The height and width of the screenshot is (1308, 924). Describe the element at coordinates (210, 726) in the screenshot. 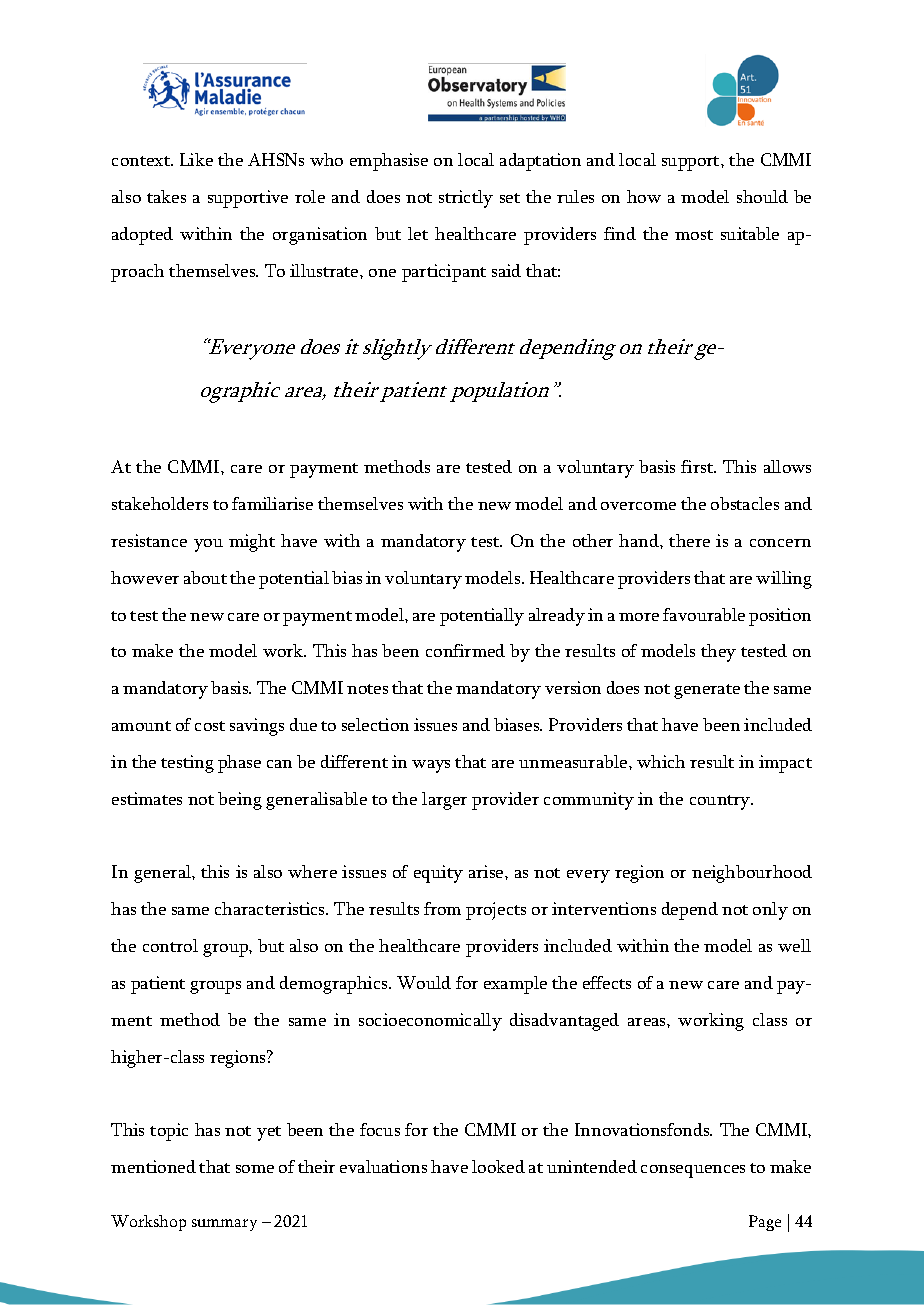

I see `cost` at that location.
